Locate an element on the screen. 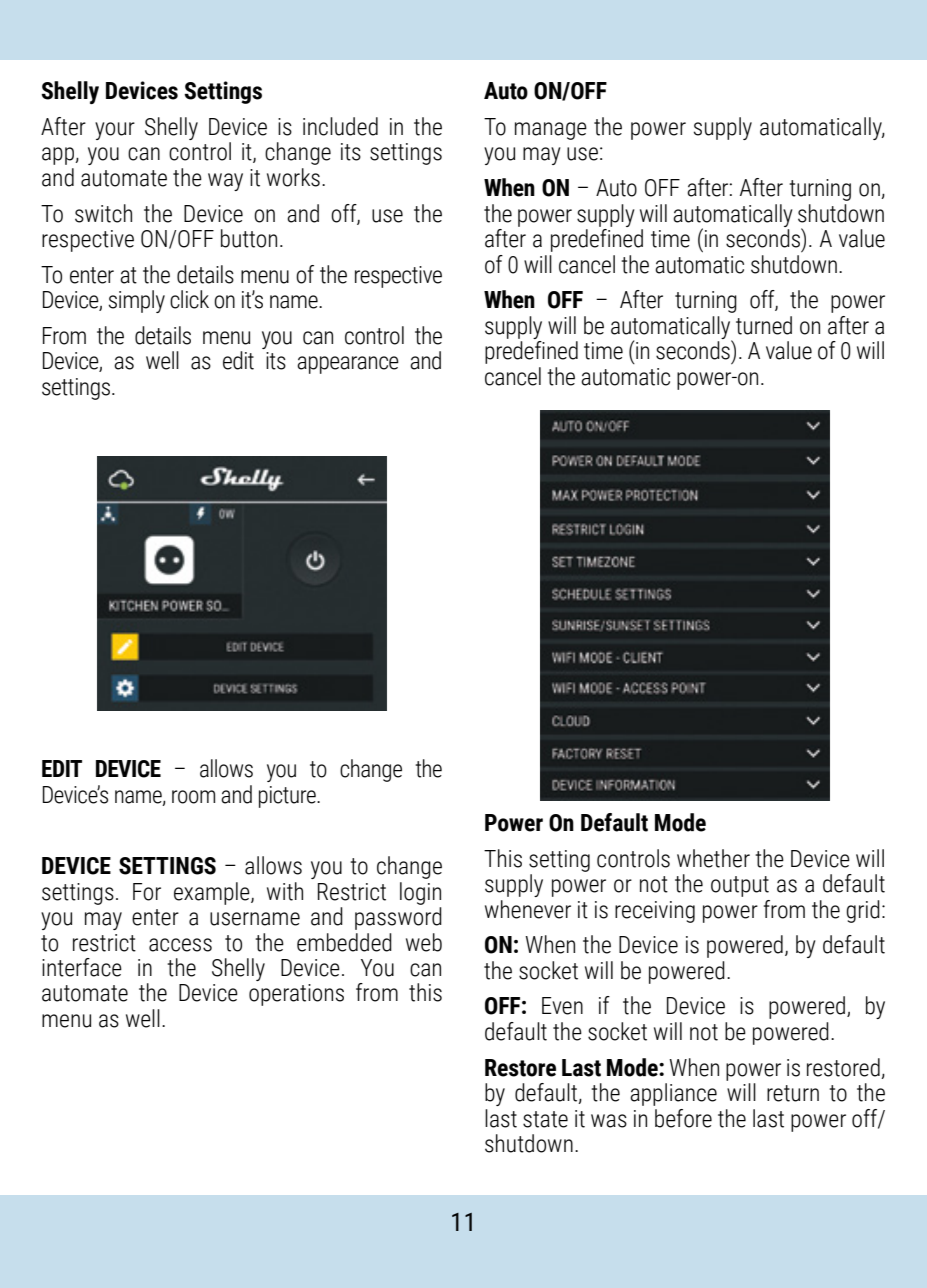 The width and height of the screenshot is (927, 1288). manage is located at coordinates (551, 131).
